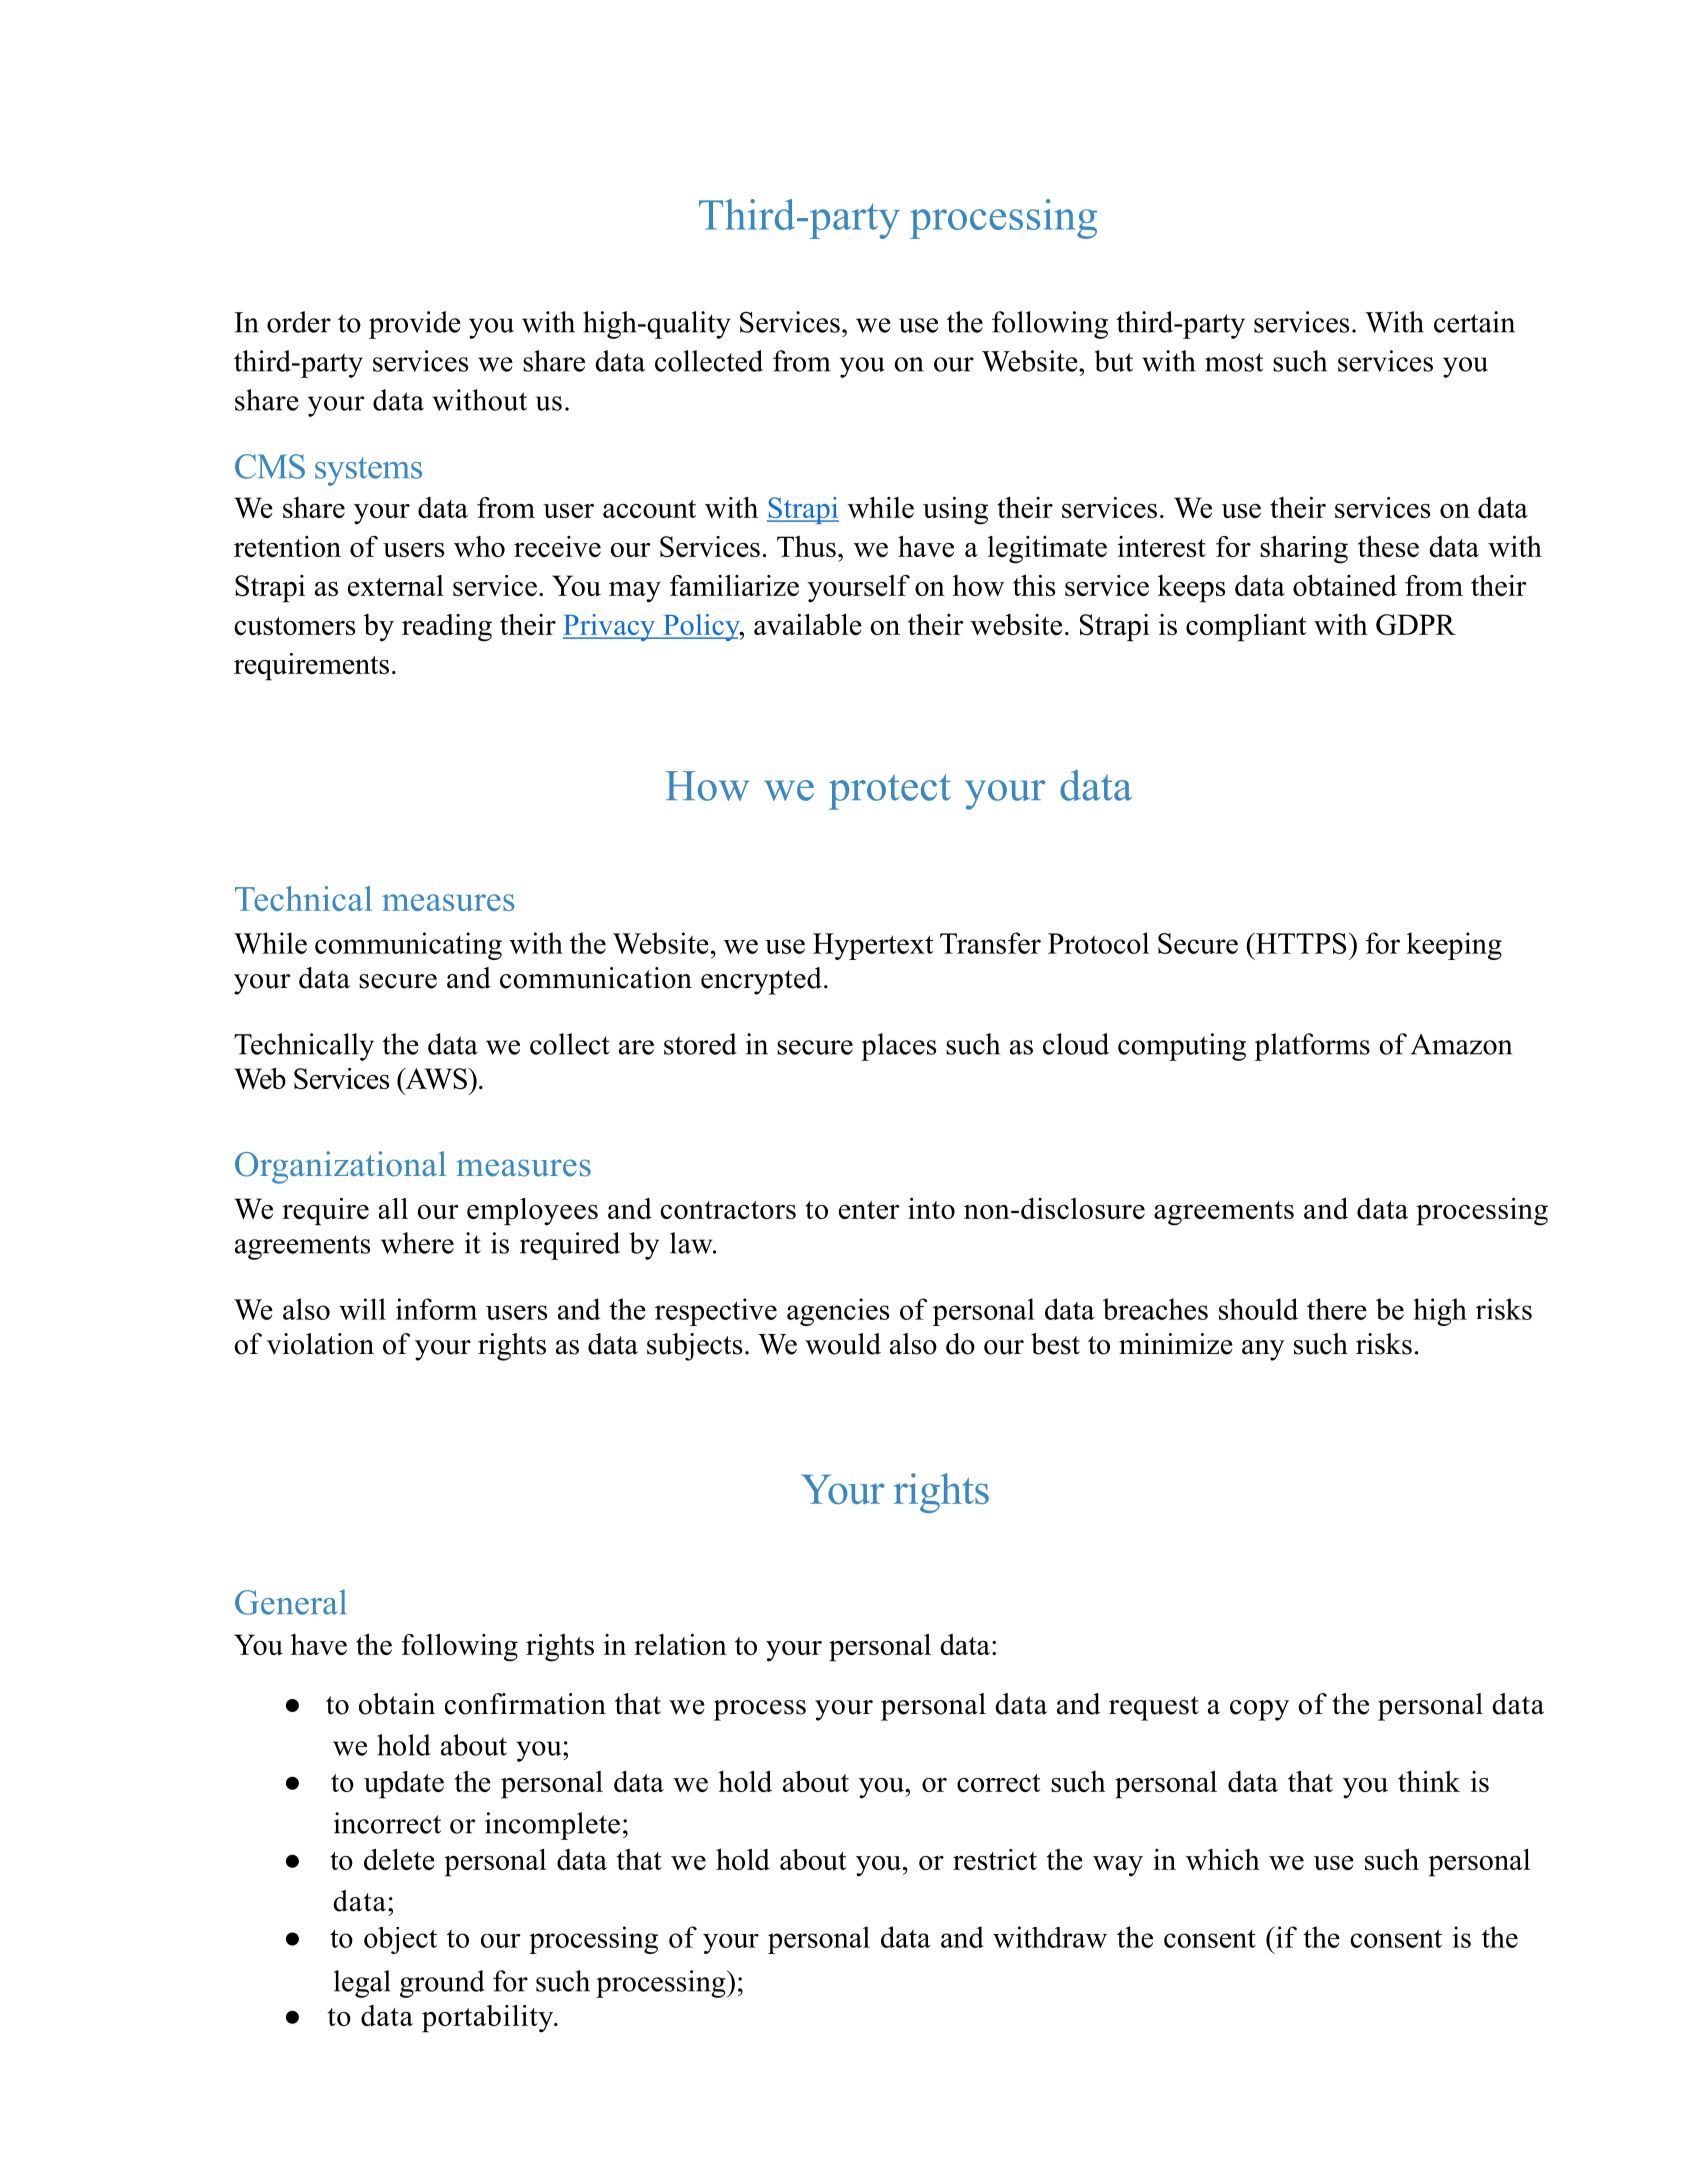 Image resolution: width=1682 pixels, height=2176 pixels. I want to click on provide, so click(415, 325).
